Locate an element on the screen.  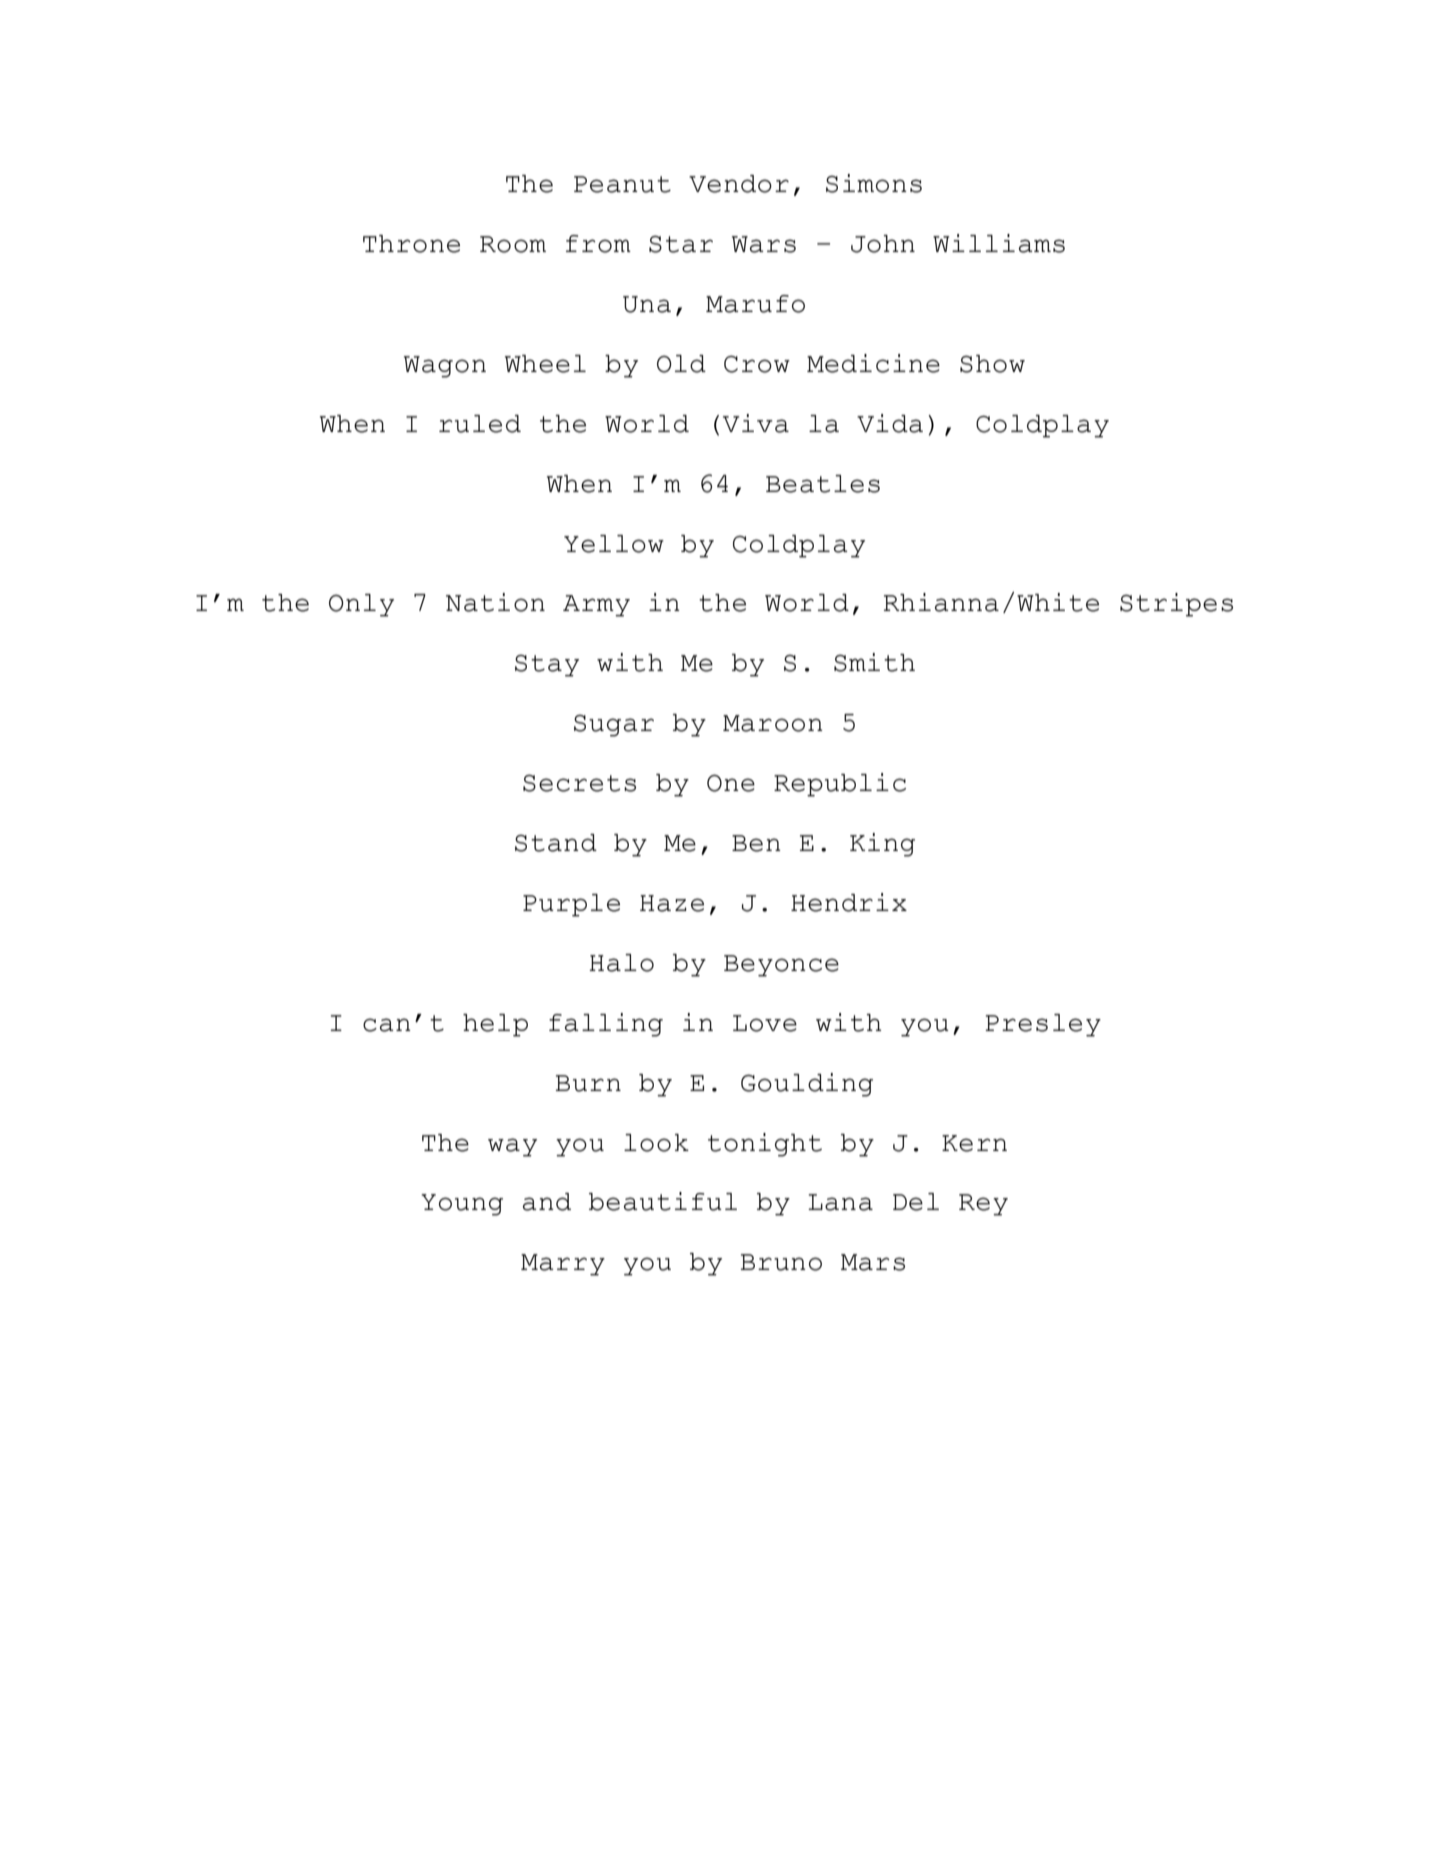
Stay is located at coordinates (547, 666).
